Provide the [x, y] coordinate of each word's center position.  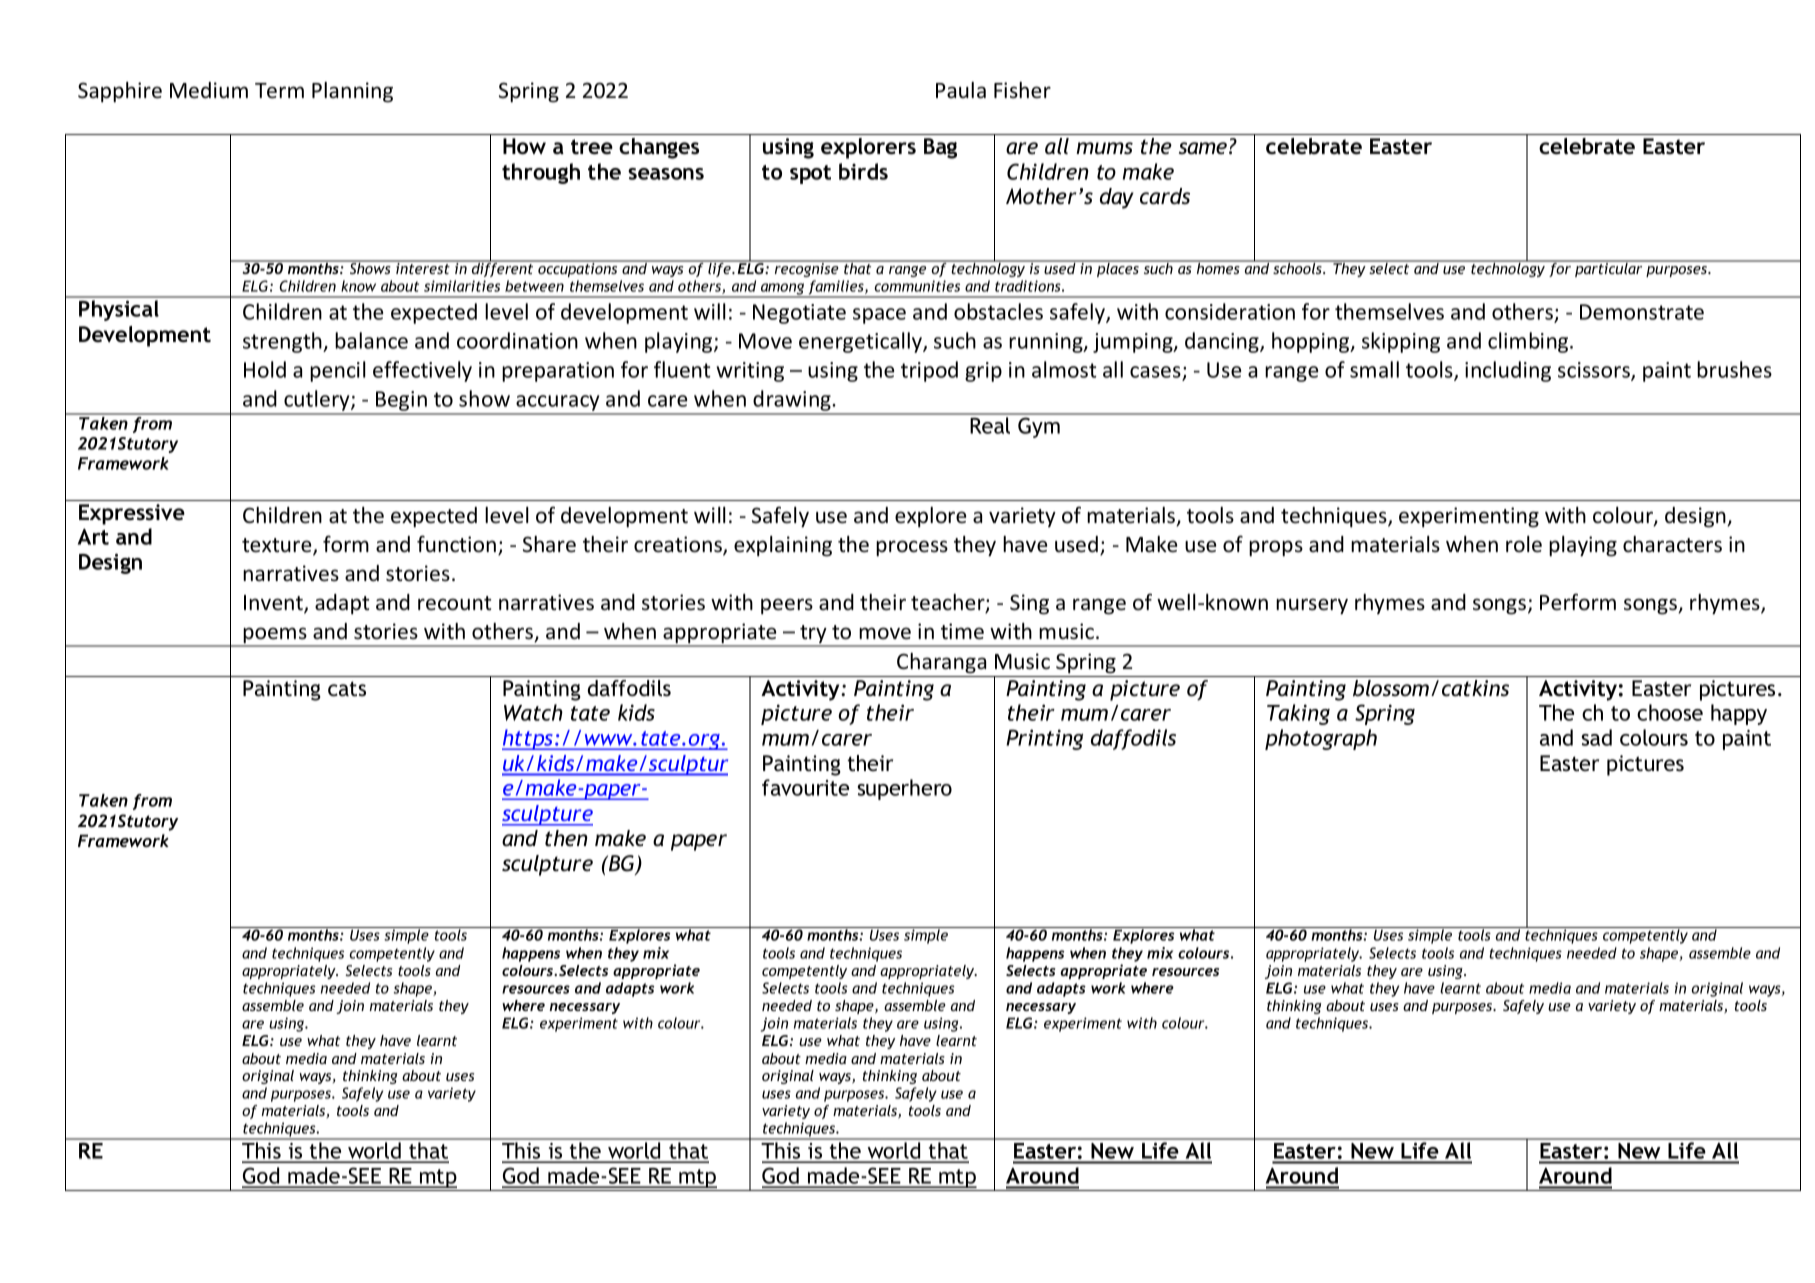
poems [275, 636]
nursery [1312, 606]
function [456, 544]
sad [1597, 737]
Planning [352, 92]
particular [1609, 269]
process [912, 548]
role [1524, 544]
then [566, 838]
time [962, 631]
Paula [961, 90]
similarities [462, 286]
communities [917, 286]
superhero [905, 789]
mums [1104, 148]
